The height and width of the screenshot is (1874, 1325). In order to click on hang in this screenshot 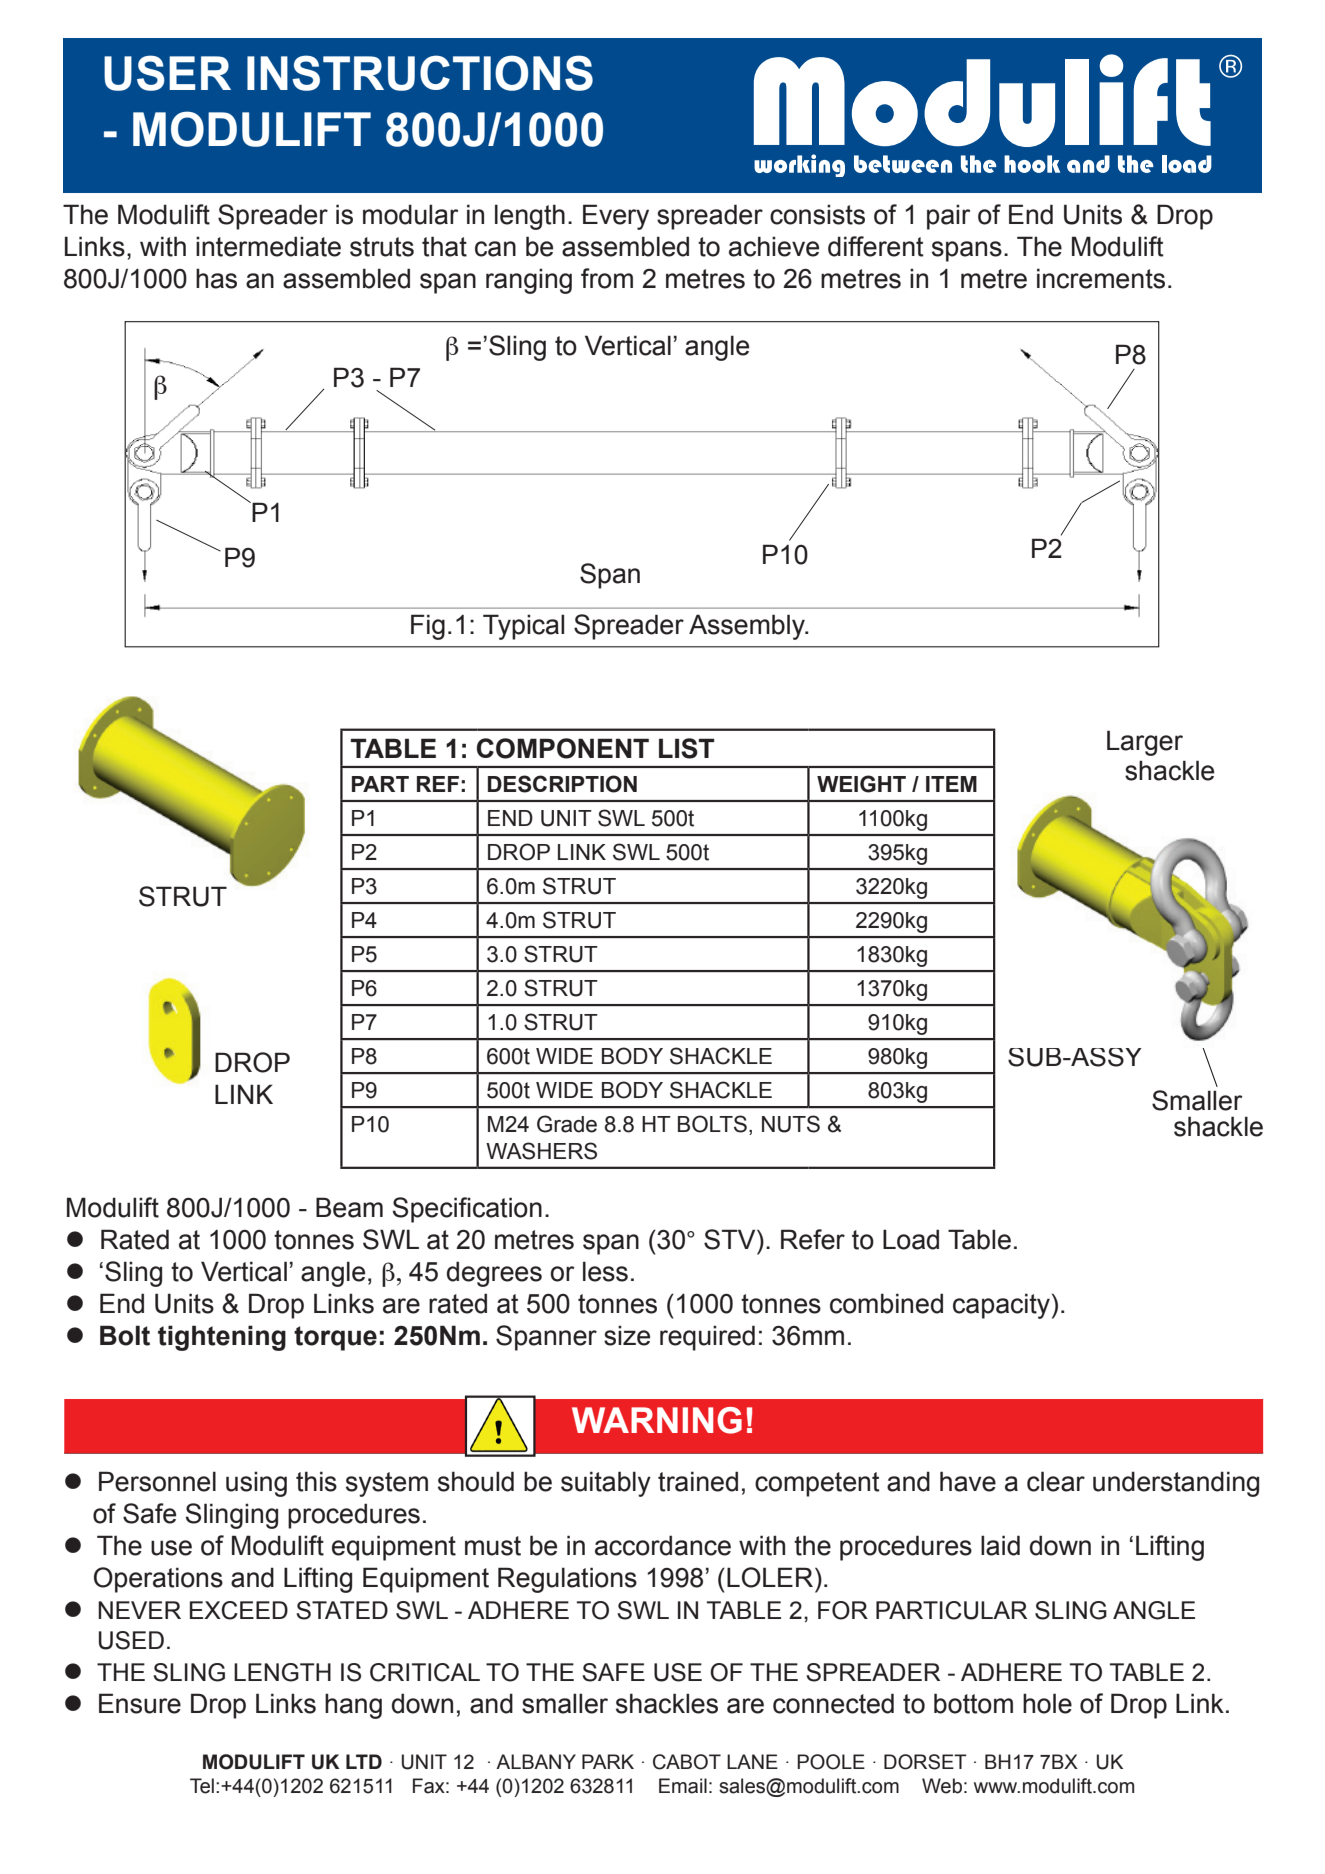, I will do `click(353, 1706)`.
